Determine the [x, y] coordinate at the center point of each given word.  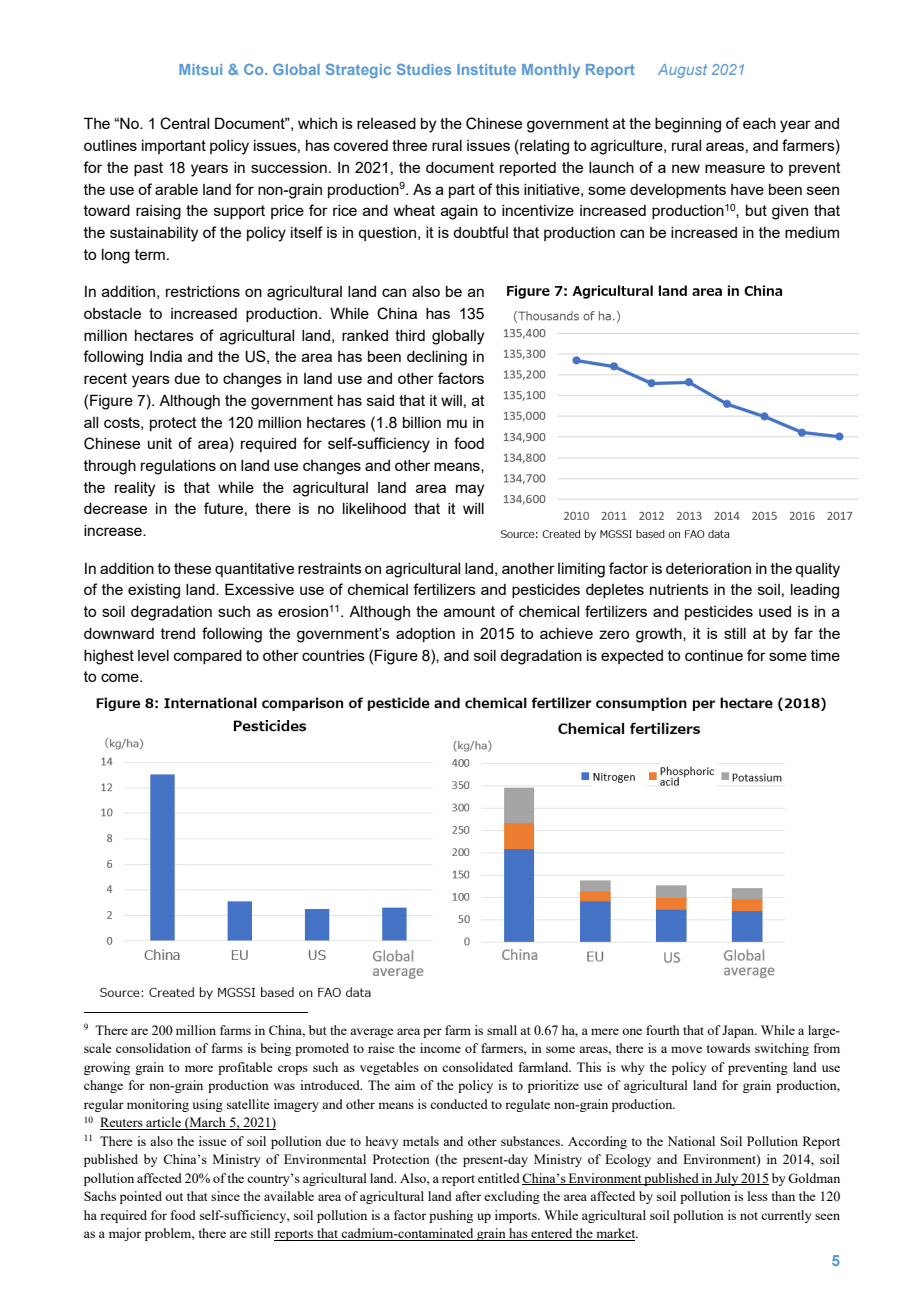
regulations [178, 467]
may [470, 490]
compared [208, 657]
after [468, 1196]
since [225, 1196]
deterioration [708, 568]
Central [184, 123]
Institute [486, 69]
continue [714, 655]
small [502, 1030]
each [759, 123]
